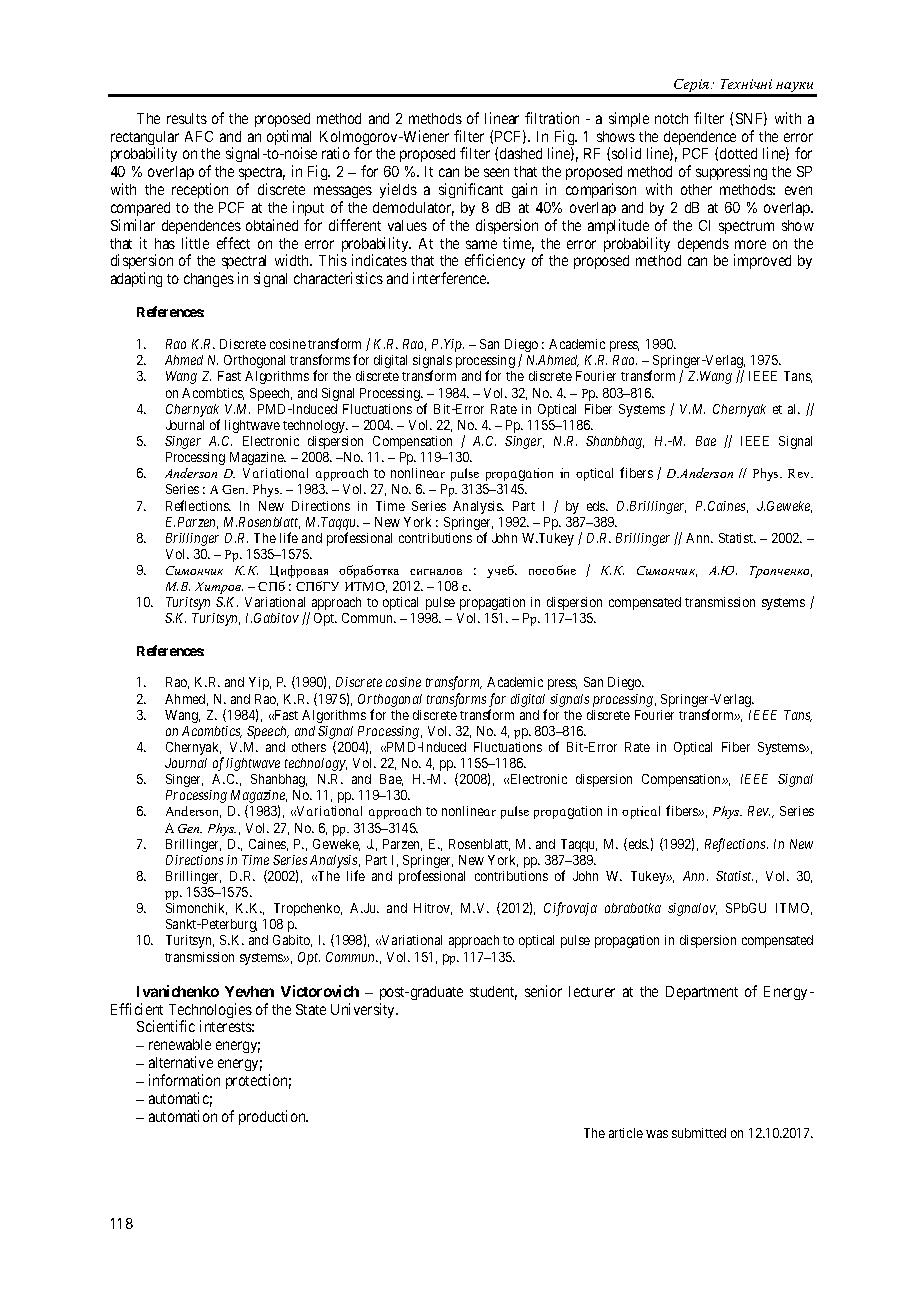 The image size is (924, 1308). Describe the element at coordinates (451, 278) in the screenshot. I see `interference` at that location.
